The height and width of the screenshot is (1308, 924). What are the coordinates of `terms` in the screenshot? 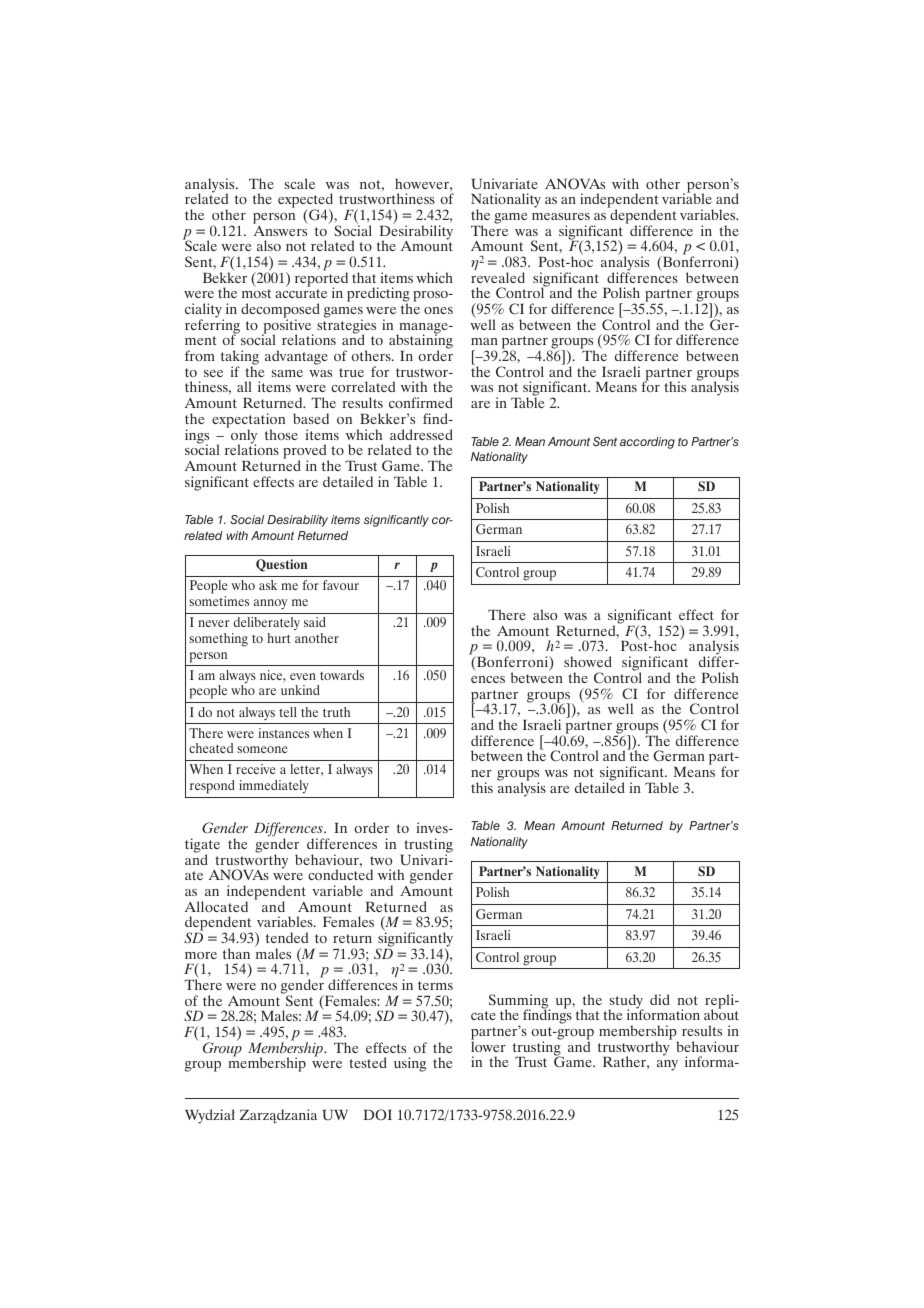 It's located at (435, 985).
